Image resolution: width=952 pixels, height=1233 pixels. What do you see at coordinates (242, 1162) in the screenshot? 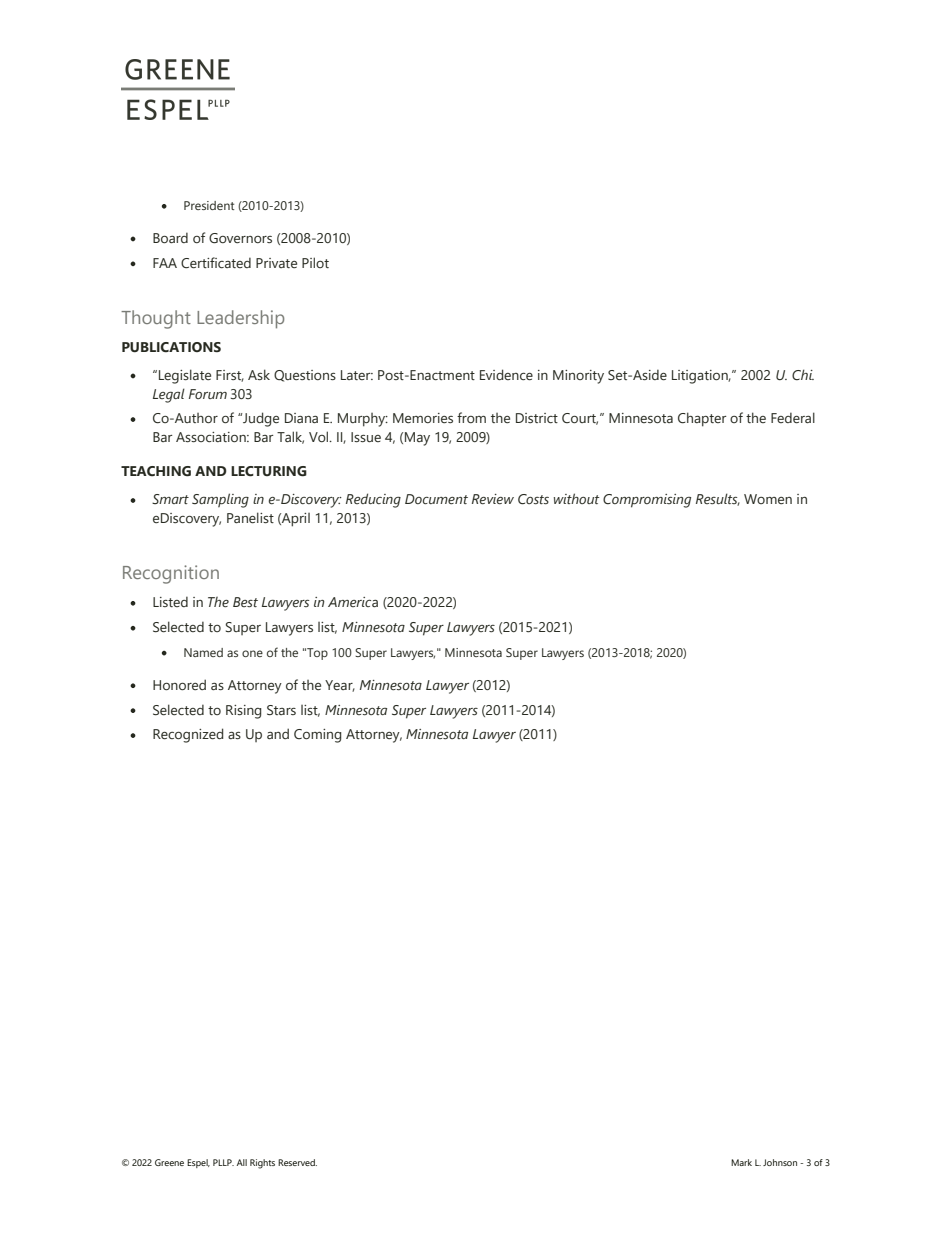
I see `All` at bounding box center [242, 1162].
